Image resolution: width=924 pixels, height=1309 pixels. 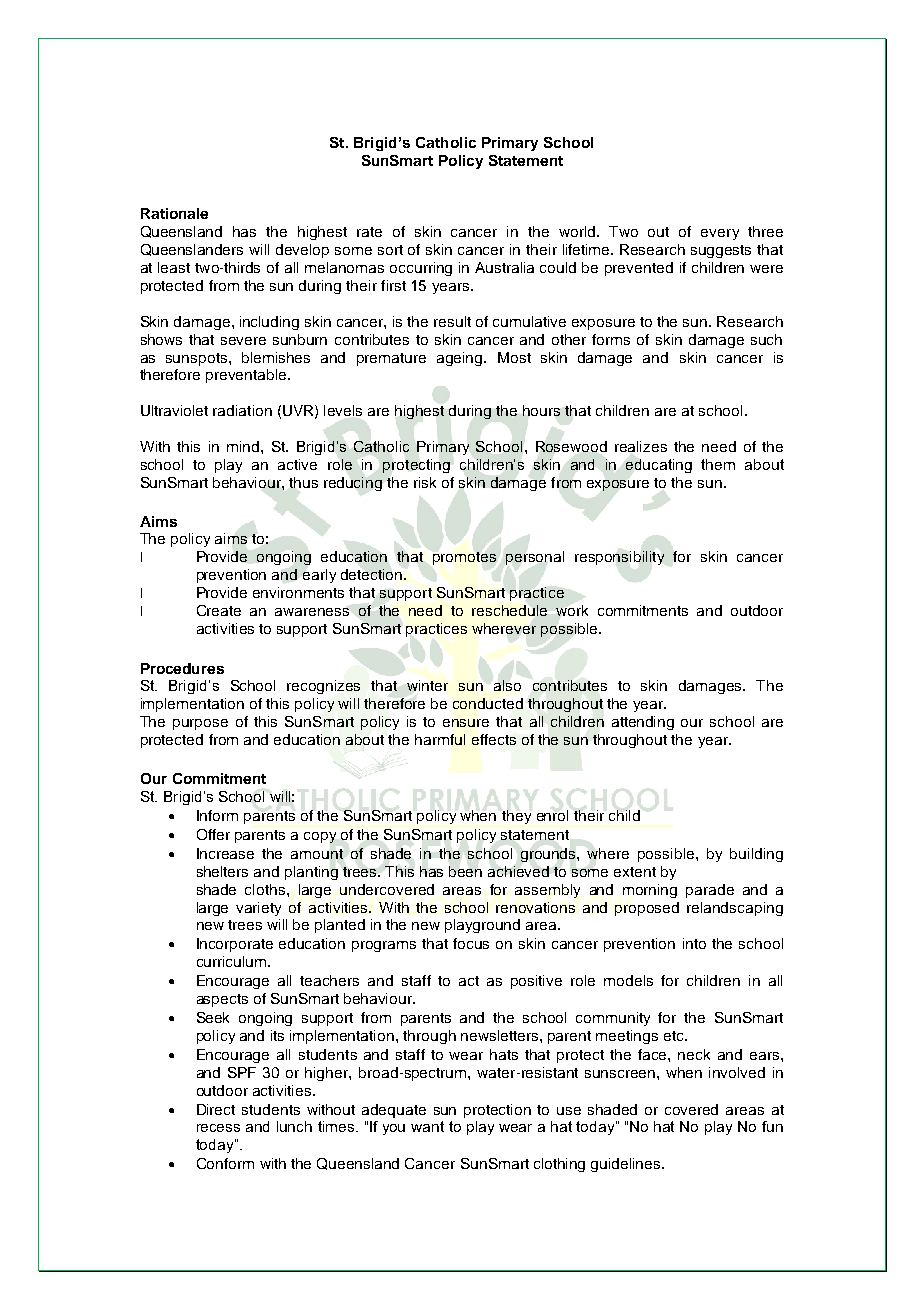 What do you see at coordinates (720, 234) in the document?
I see `every` at bounding box center [720, 234].
